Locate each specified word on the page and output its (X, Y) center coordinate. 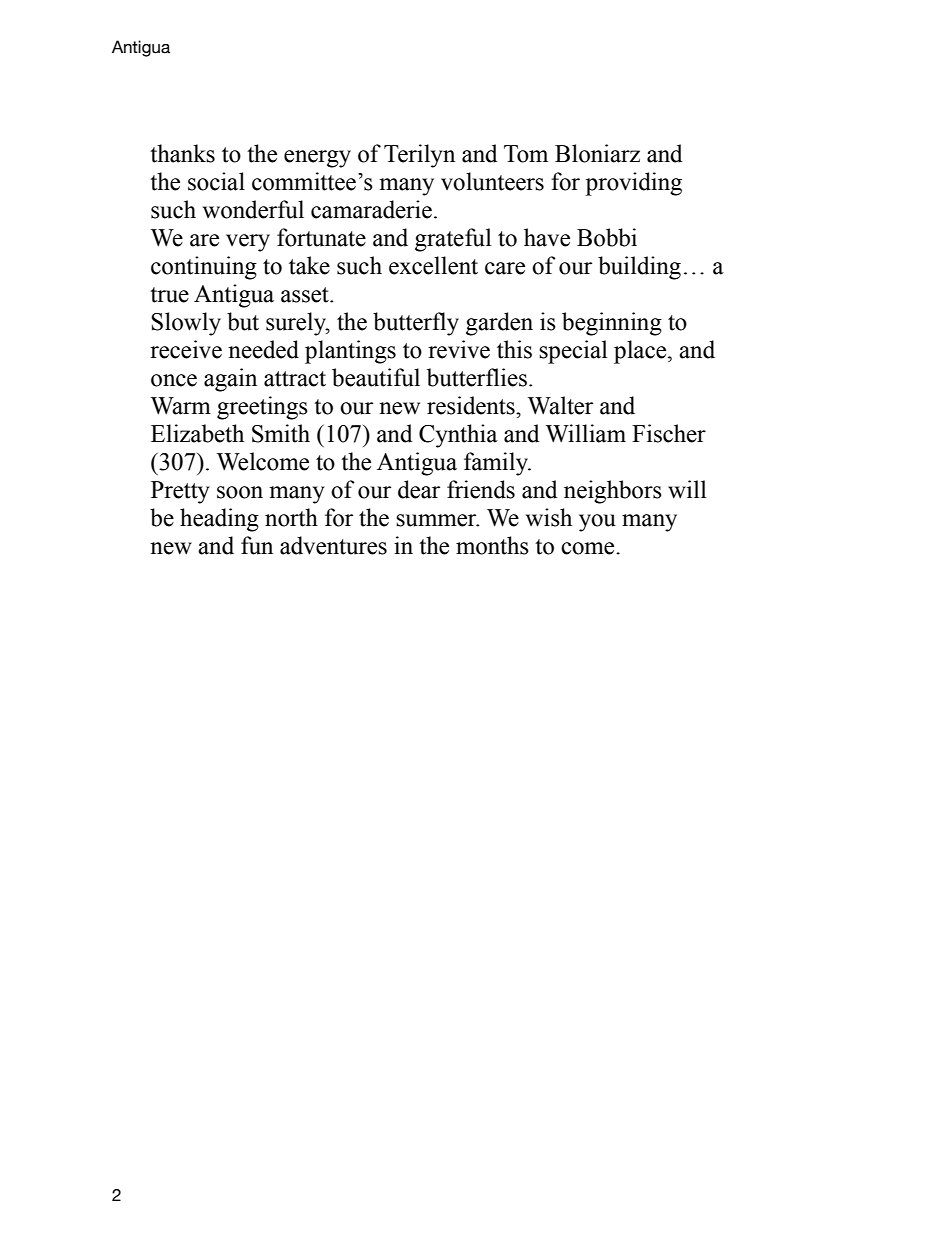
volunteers (492, 181)
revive (459, 349)
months (492, 545)
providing (633, 184)
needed (263, 349)
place (641, 352)
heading (219, 520)
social (216, 181)
